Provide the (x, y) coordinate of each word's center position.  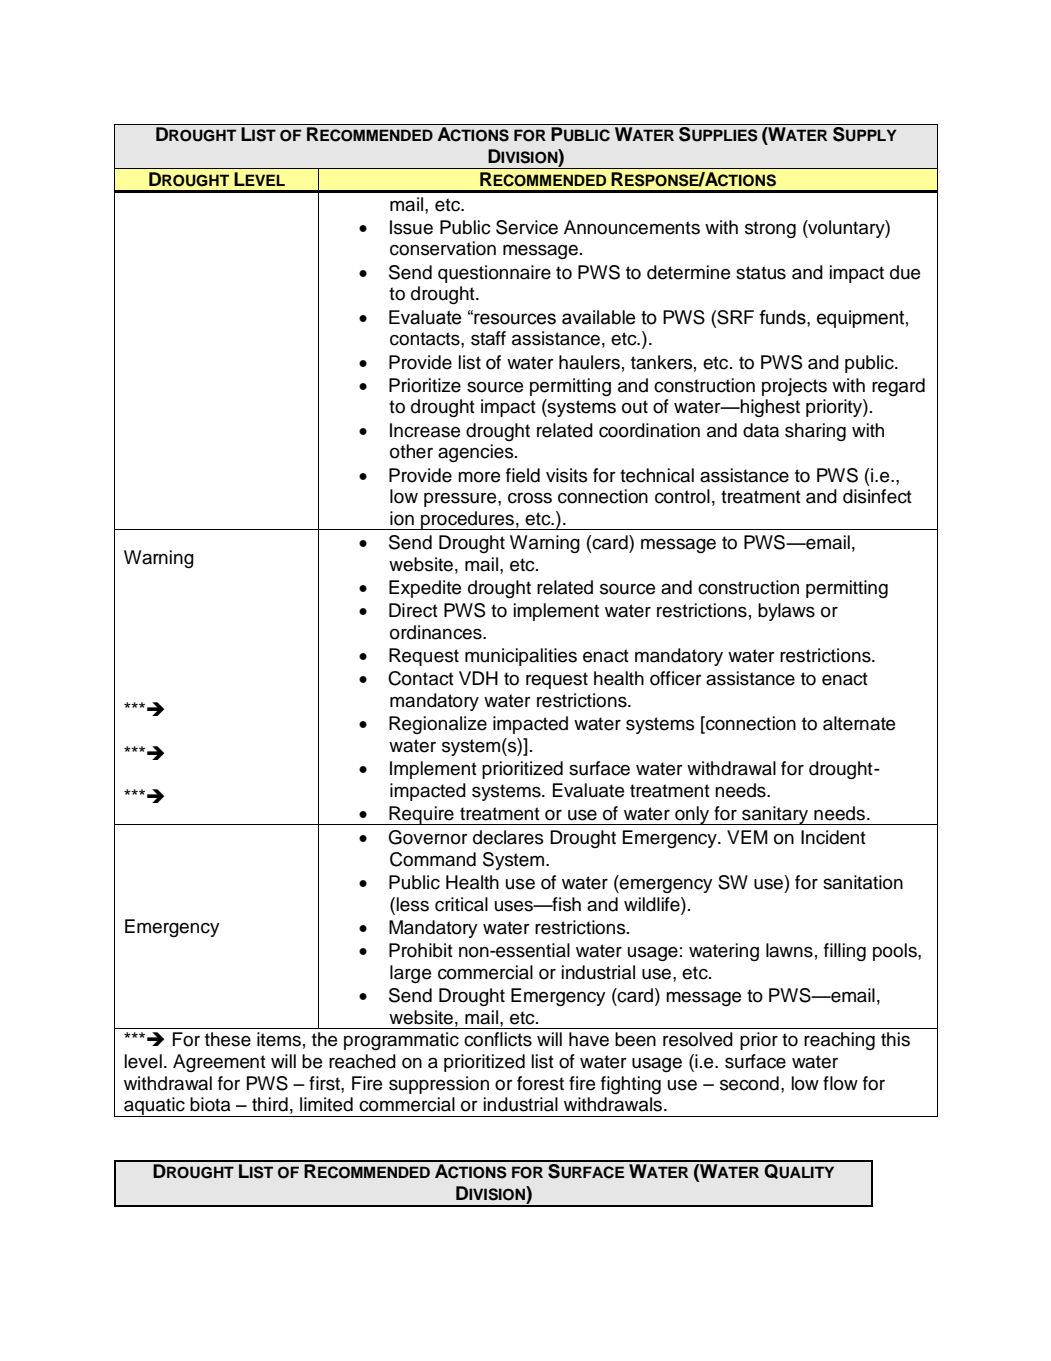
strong (770, 229)
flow (840, 1083)
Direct (413, 610)
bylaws (786, 612)
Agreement (219, 1063)
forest (540, 1083)
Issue (411, 227)
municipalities (521, 657)
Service (527, 227)
